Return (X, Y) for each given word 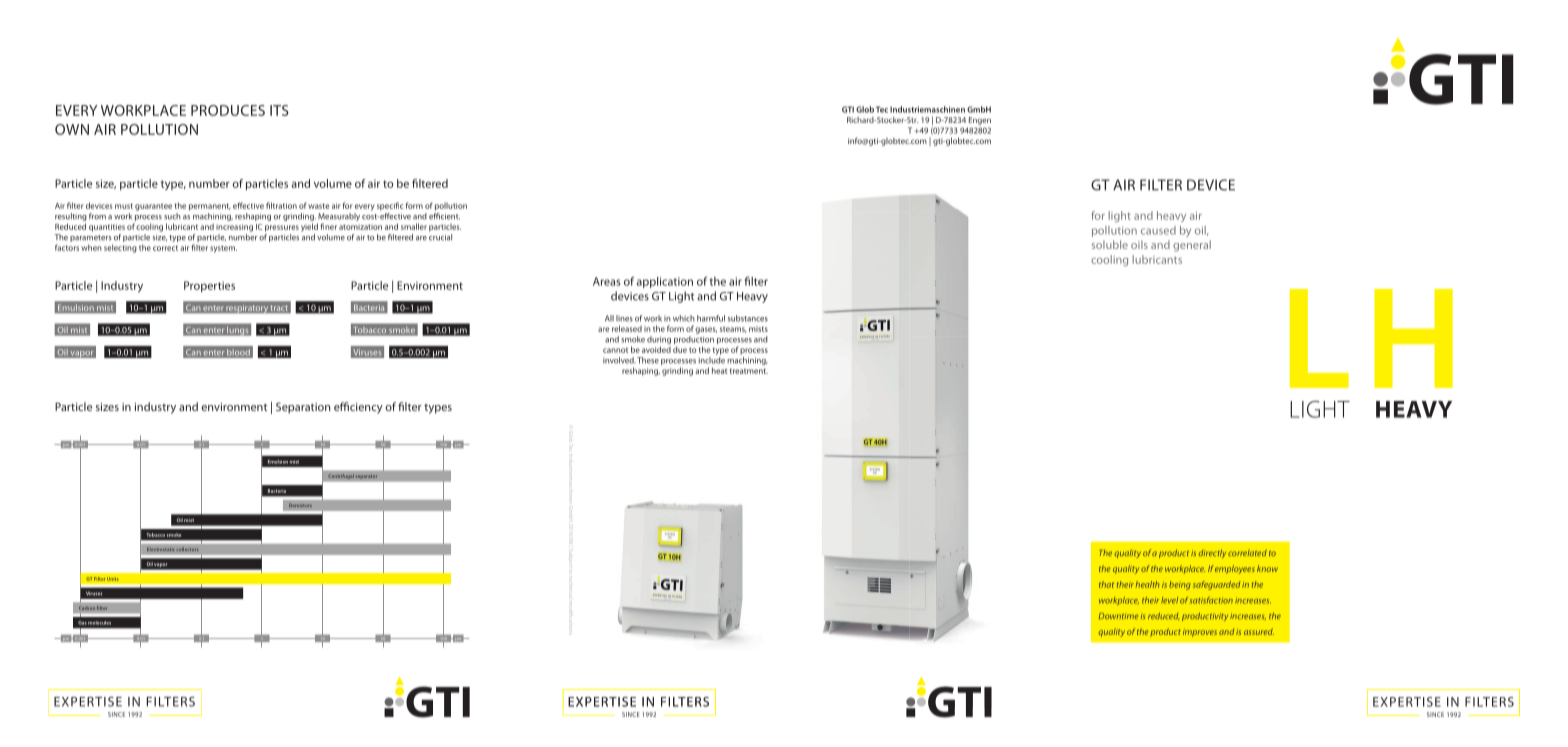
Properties (209, 286)
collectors (187, 549)
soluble (1110, 244)
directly (1212, 553)
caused (1158, 230)
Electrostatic (161, 549)
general (1192, 246)
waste (319, 206)
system (223, 249)
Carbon (87, 608)
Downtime (1119, 616)
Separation (303, 408)
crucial (440, 236)
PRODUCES (228, 110)
